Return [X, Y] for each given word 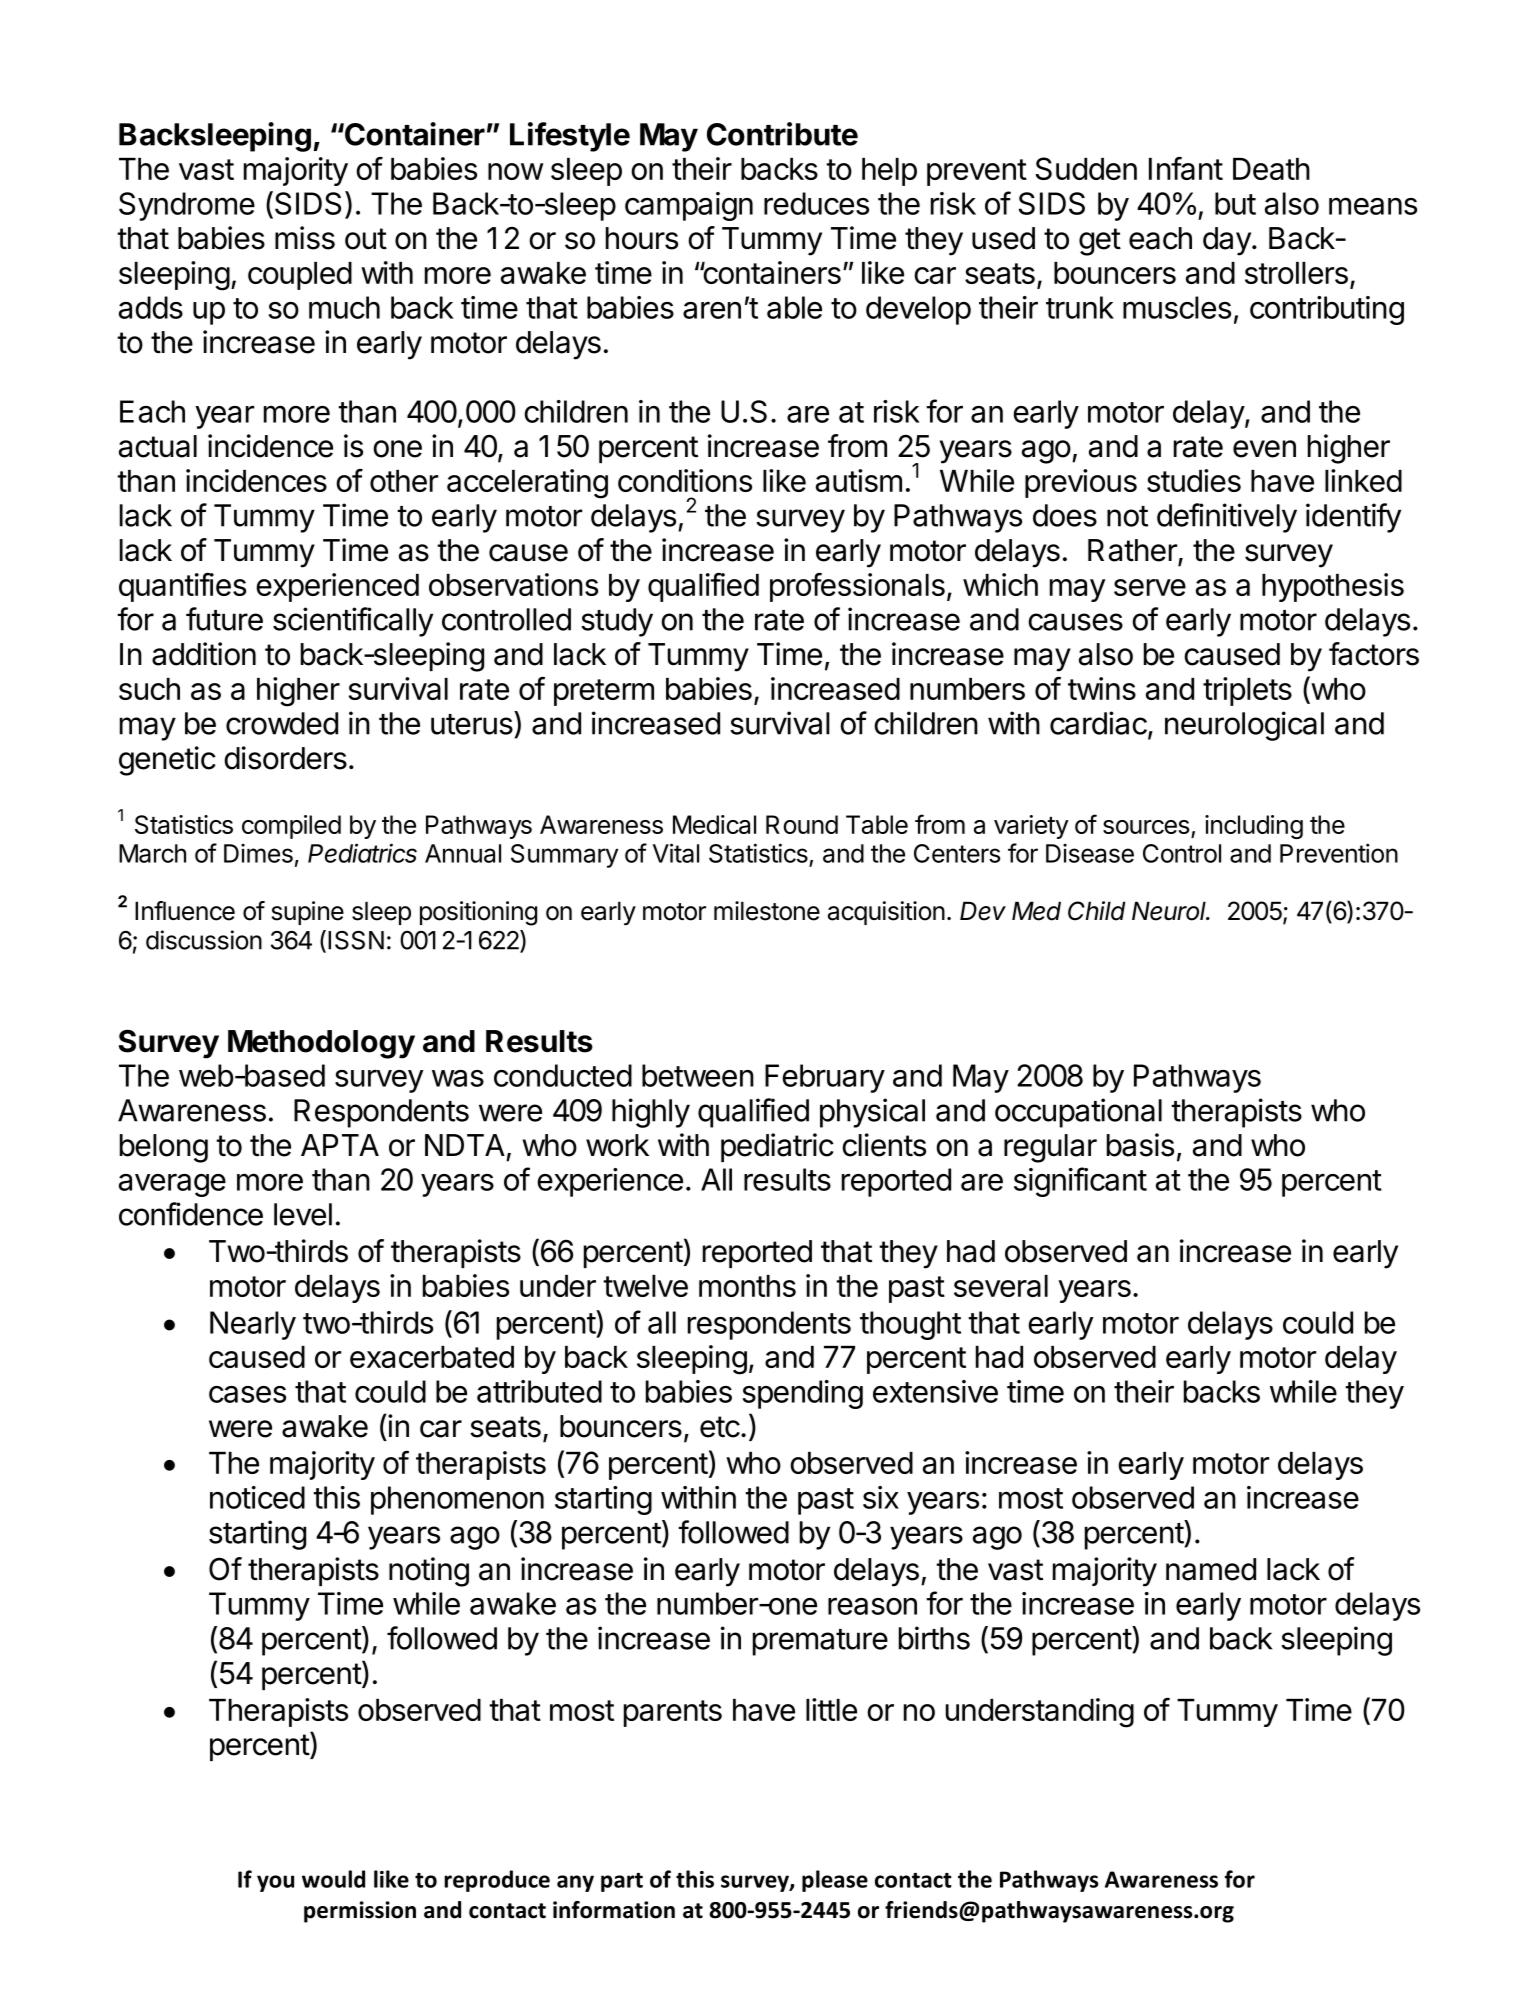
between [698, 1075]
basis [1140, 1145]
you [275, 1883]
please [835, 1881]
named [1211, 1569]
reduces [816, 203]
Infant [1186, 168]
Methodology [321, 1044]
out [366, 239]
